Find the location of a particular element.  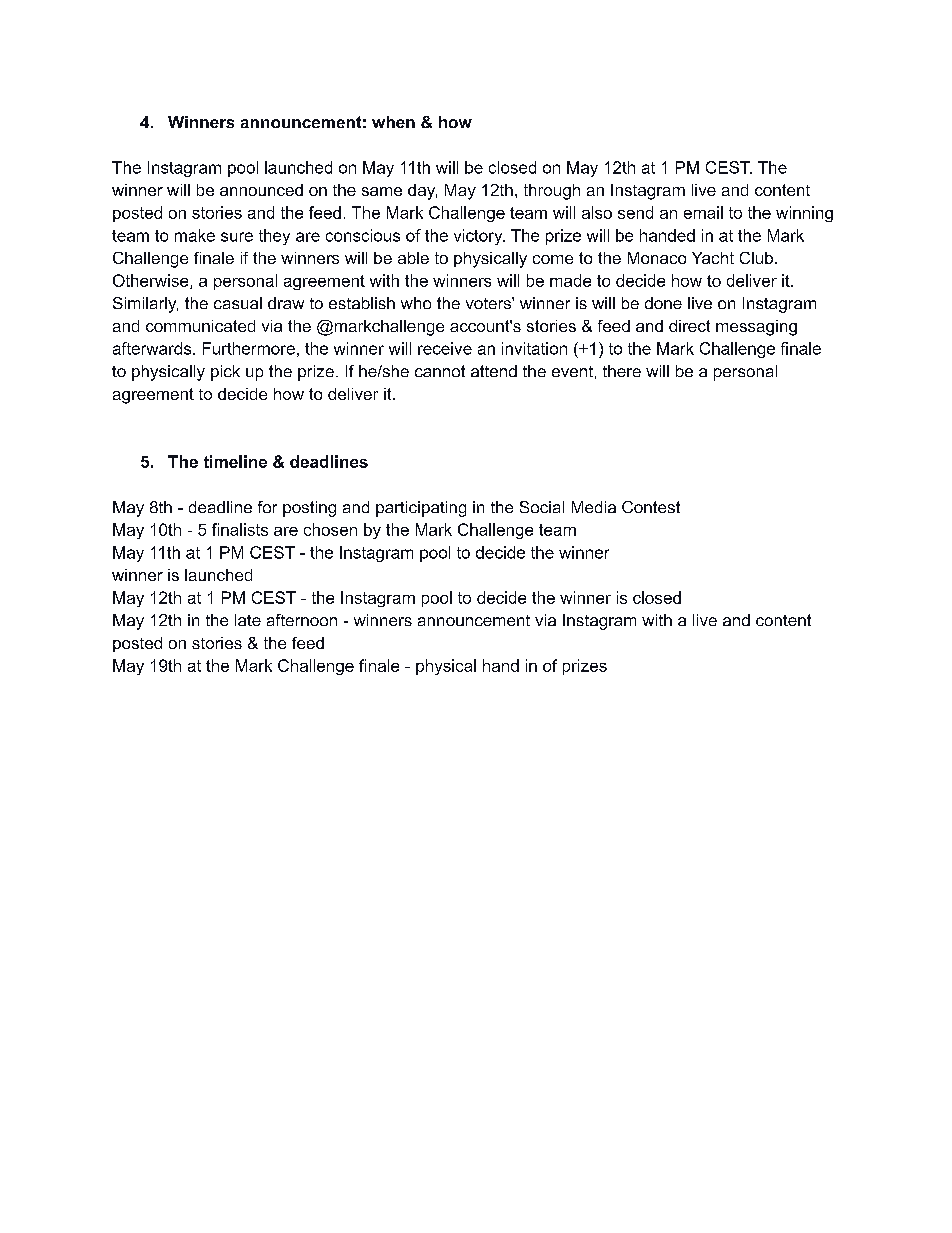

who is located at coordinates (416, 303).
